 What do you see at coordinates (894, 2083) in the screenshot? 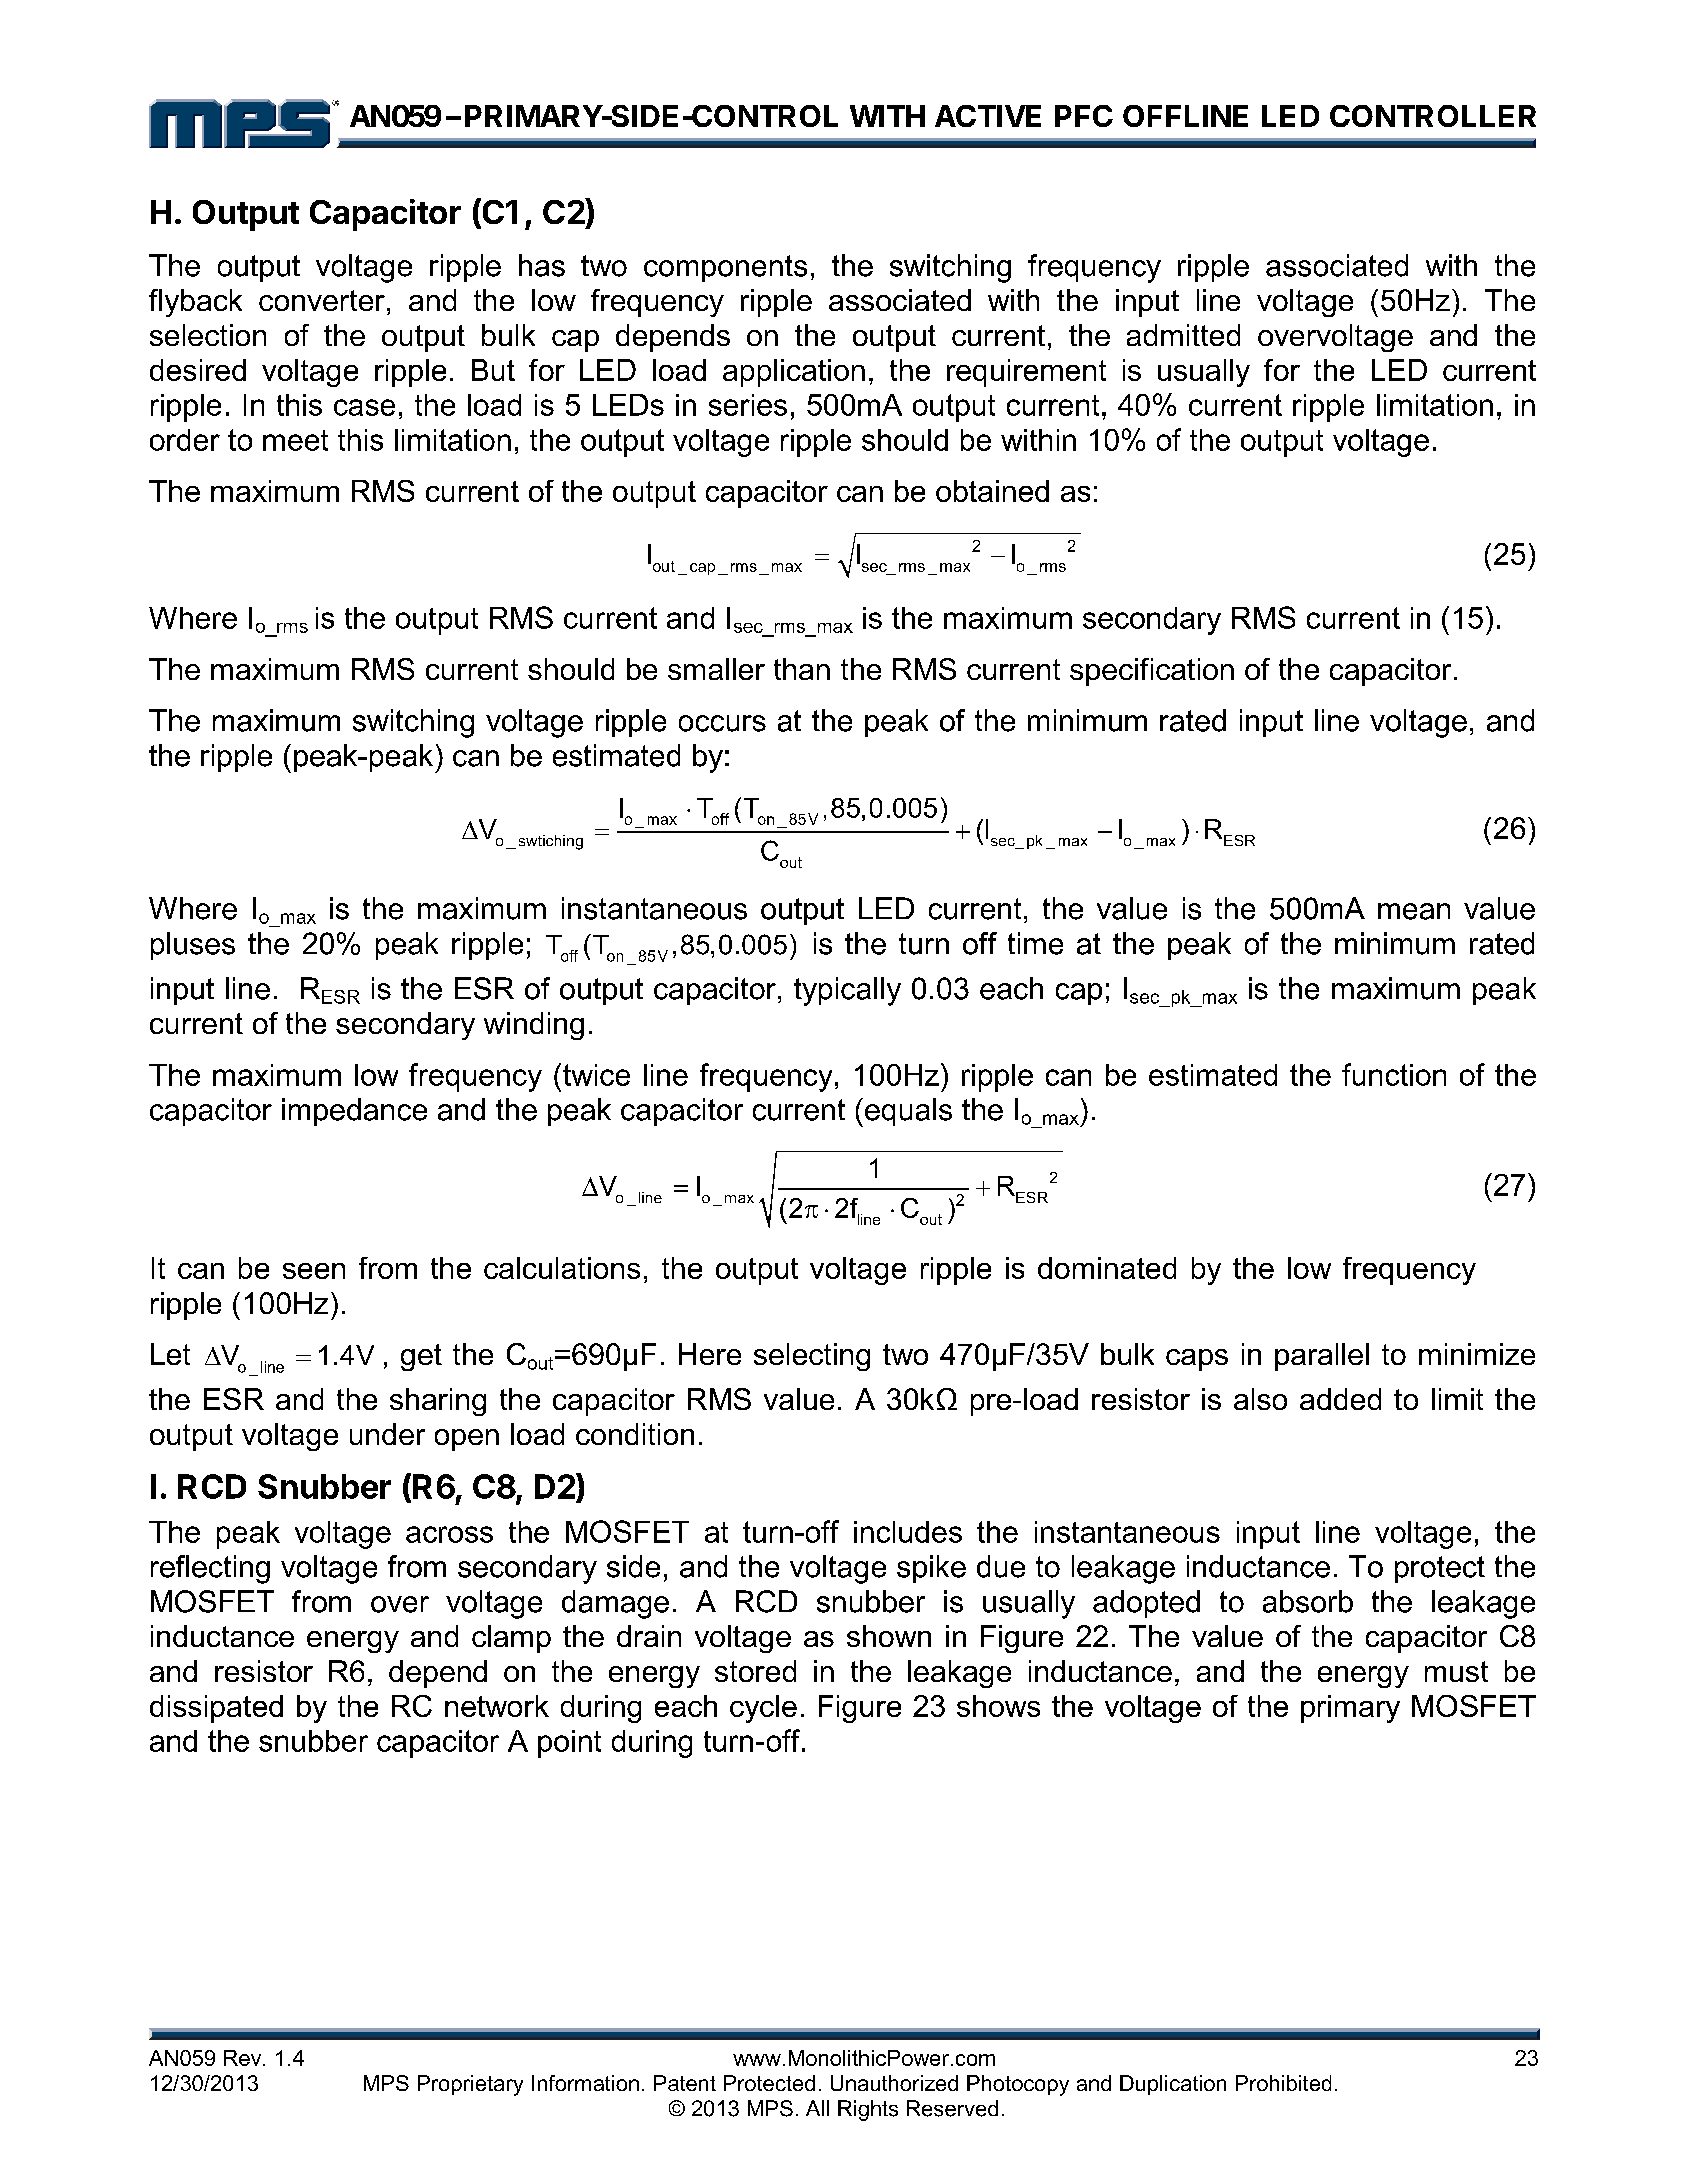
I see `Unauthorized` at bounding box center [894, 2083].
